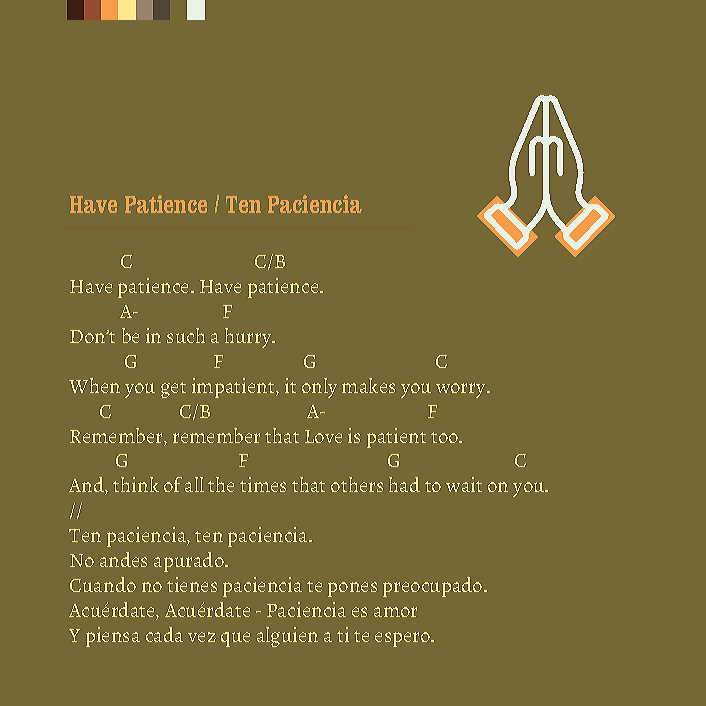 The width and height of the screenshot is (706, 706). Describe the element at coordinates (249, 338) in the screenshot. I see `hurry` at that location.
